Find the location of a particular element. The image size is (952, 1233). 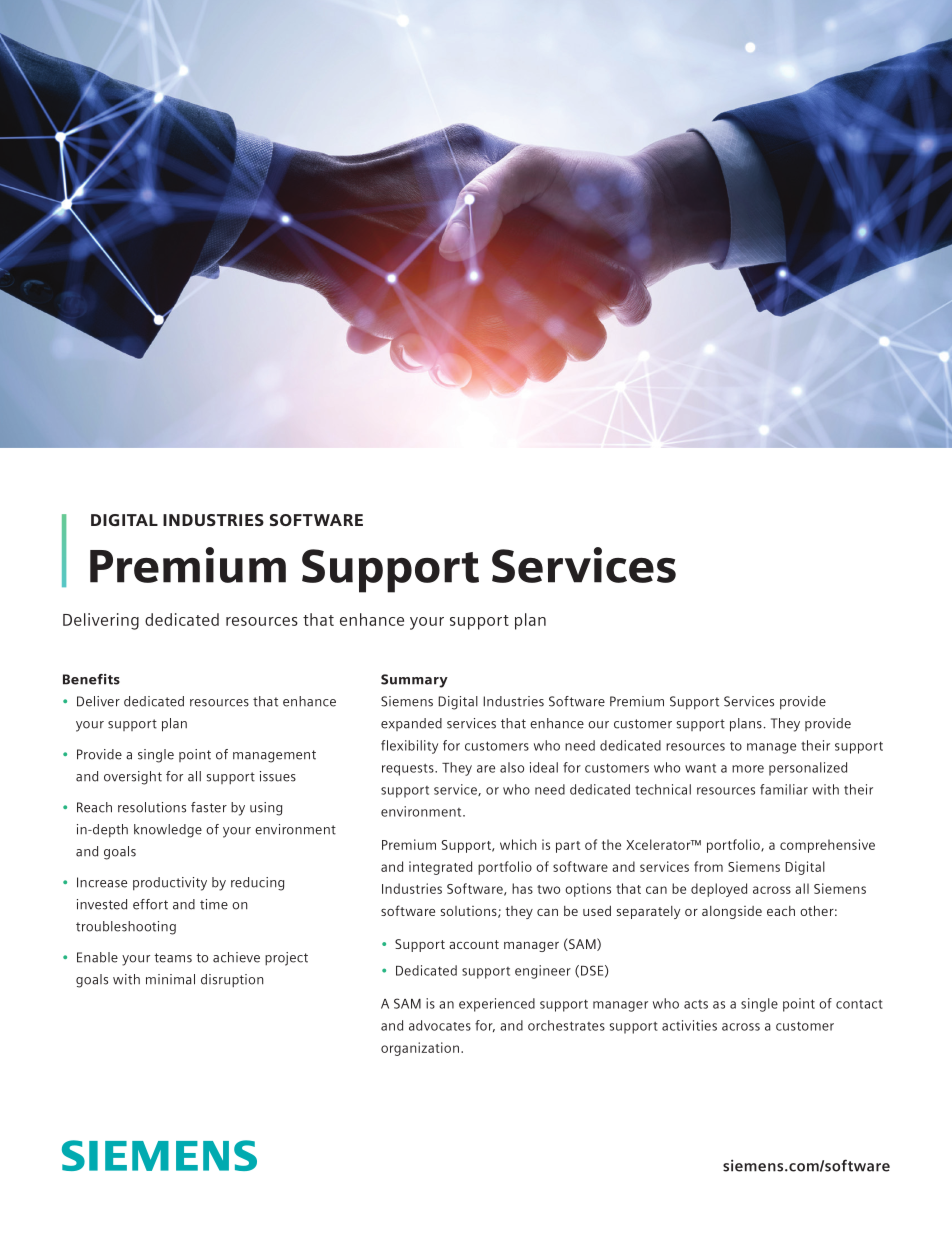

familiar is located at coordinates (784, 789).
